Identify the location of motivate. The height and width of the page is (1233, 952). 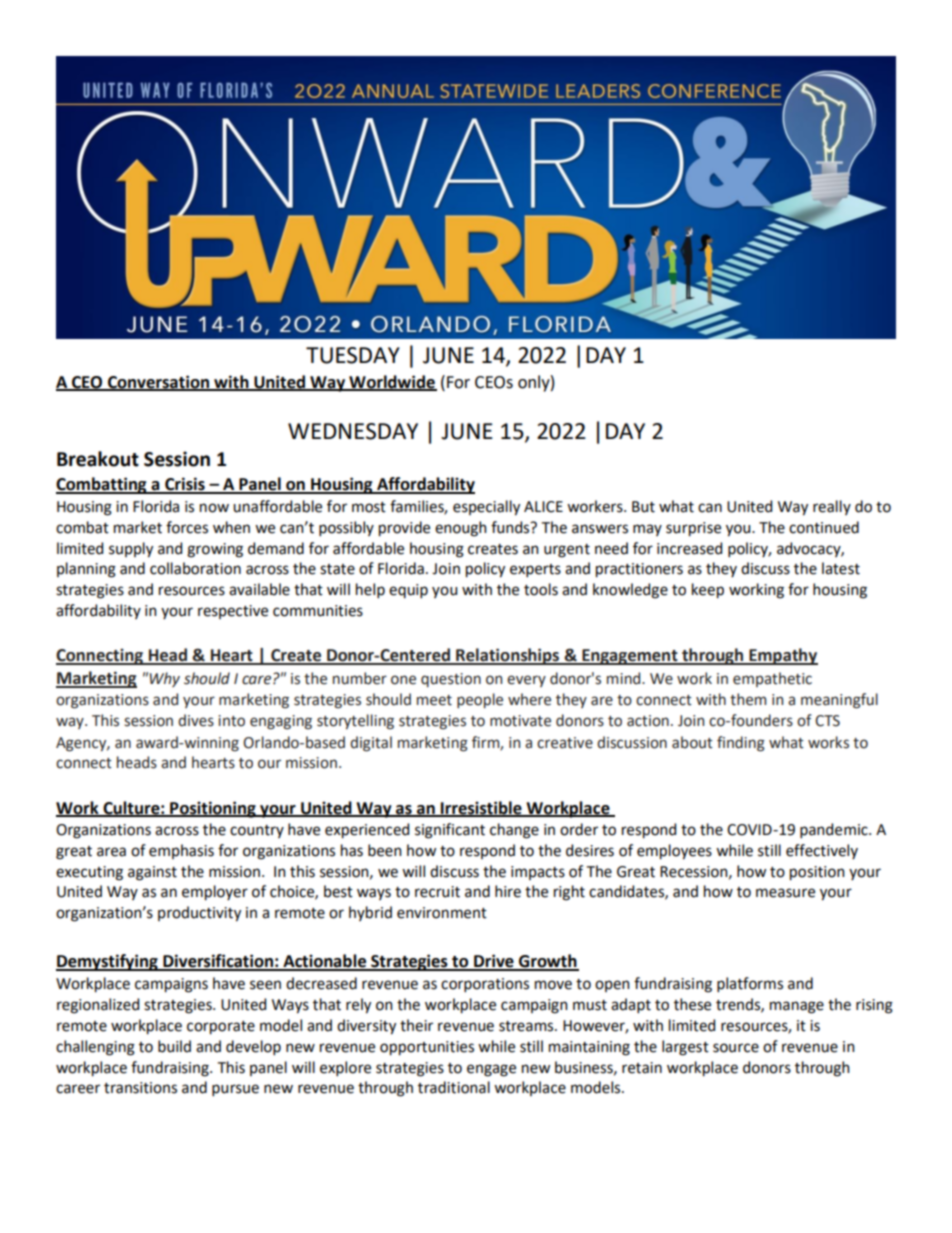
(520, 721).
